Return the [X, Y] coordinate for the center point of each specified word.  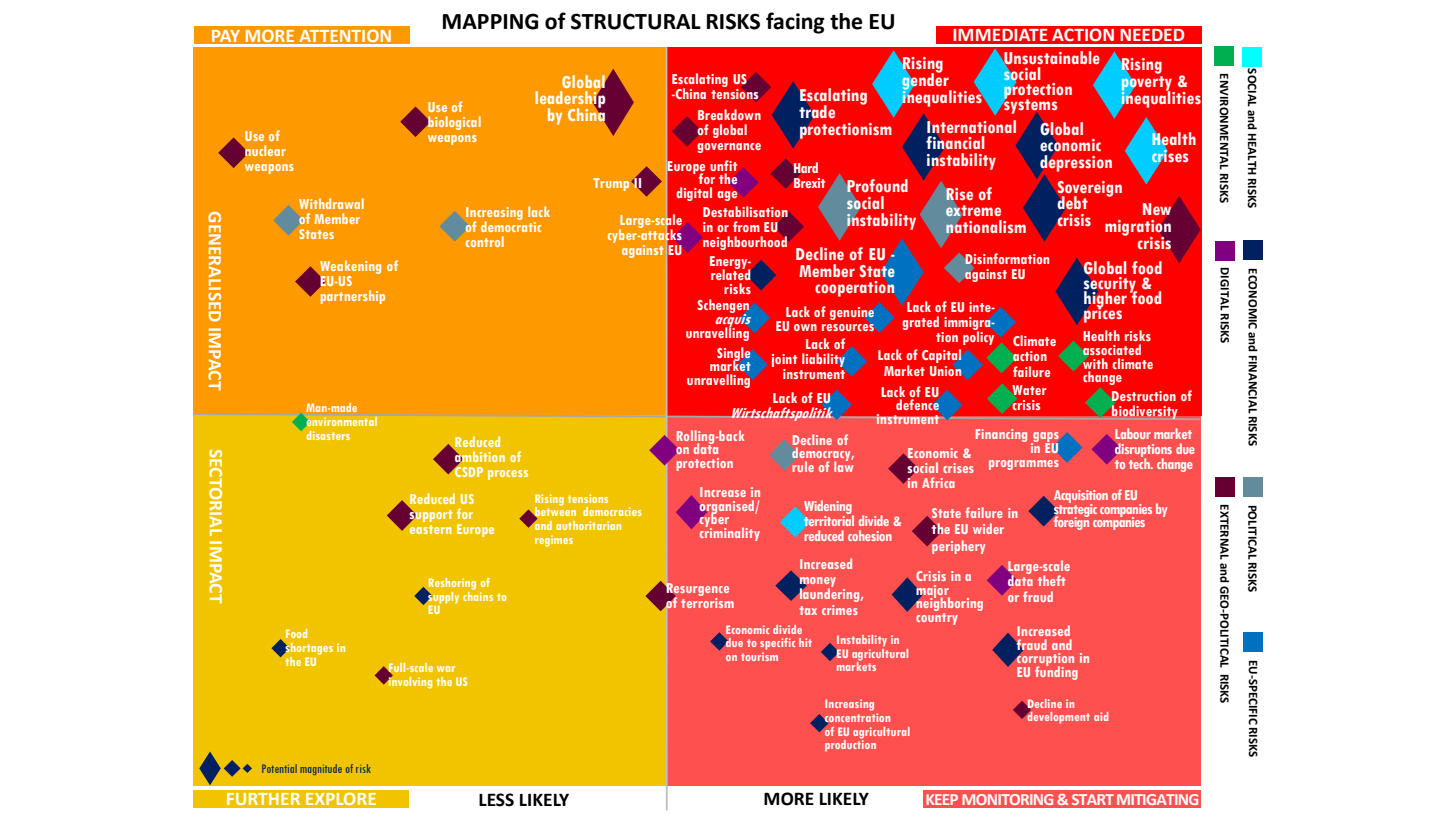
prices [1103, 314]
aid [1101, 716]
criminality [730, 533]
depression [1076, 163]
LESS [496, 800]
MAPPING [490, 21]
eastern [430, 528]
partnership [351, 296]
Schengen [723, 307]
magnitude [321, 769]
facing [795, 23]
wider [988, 528]
